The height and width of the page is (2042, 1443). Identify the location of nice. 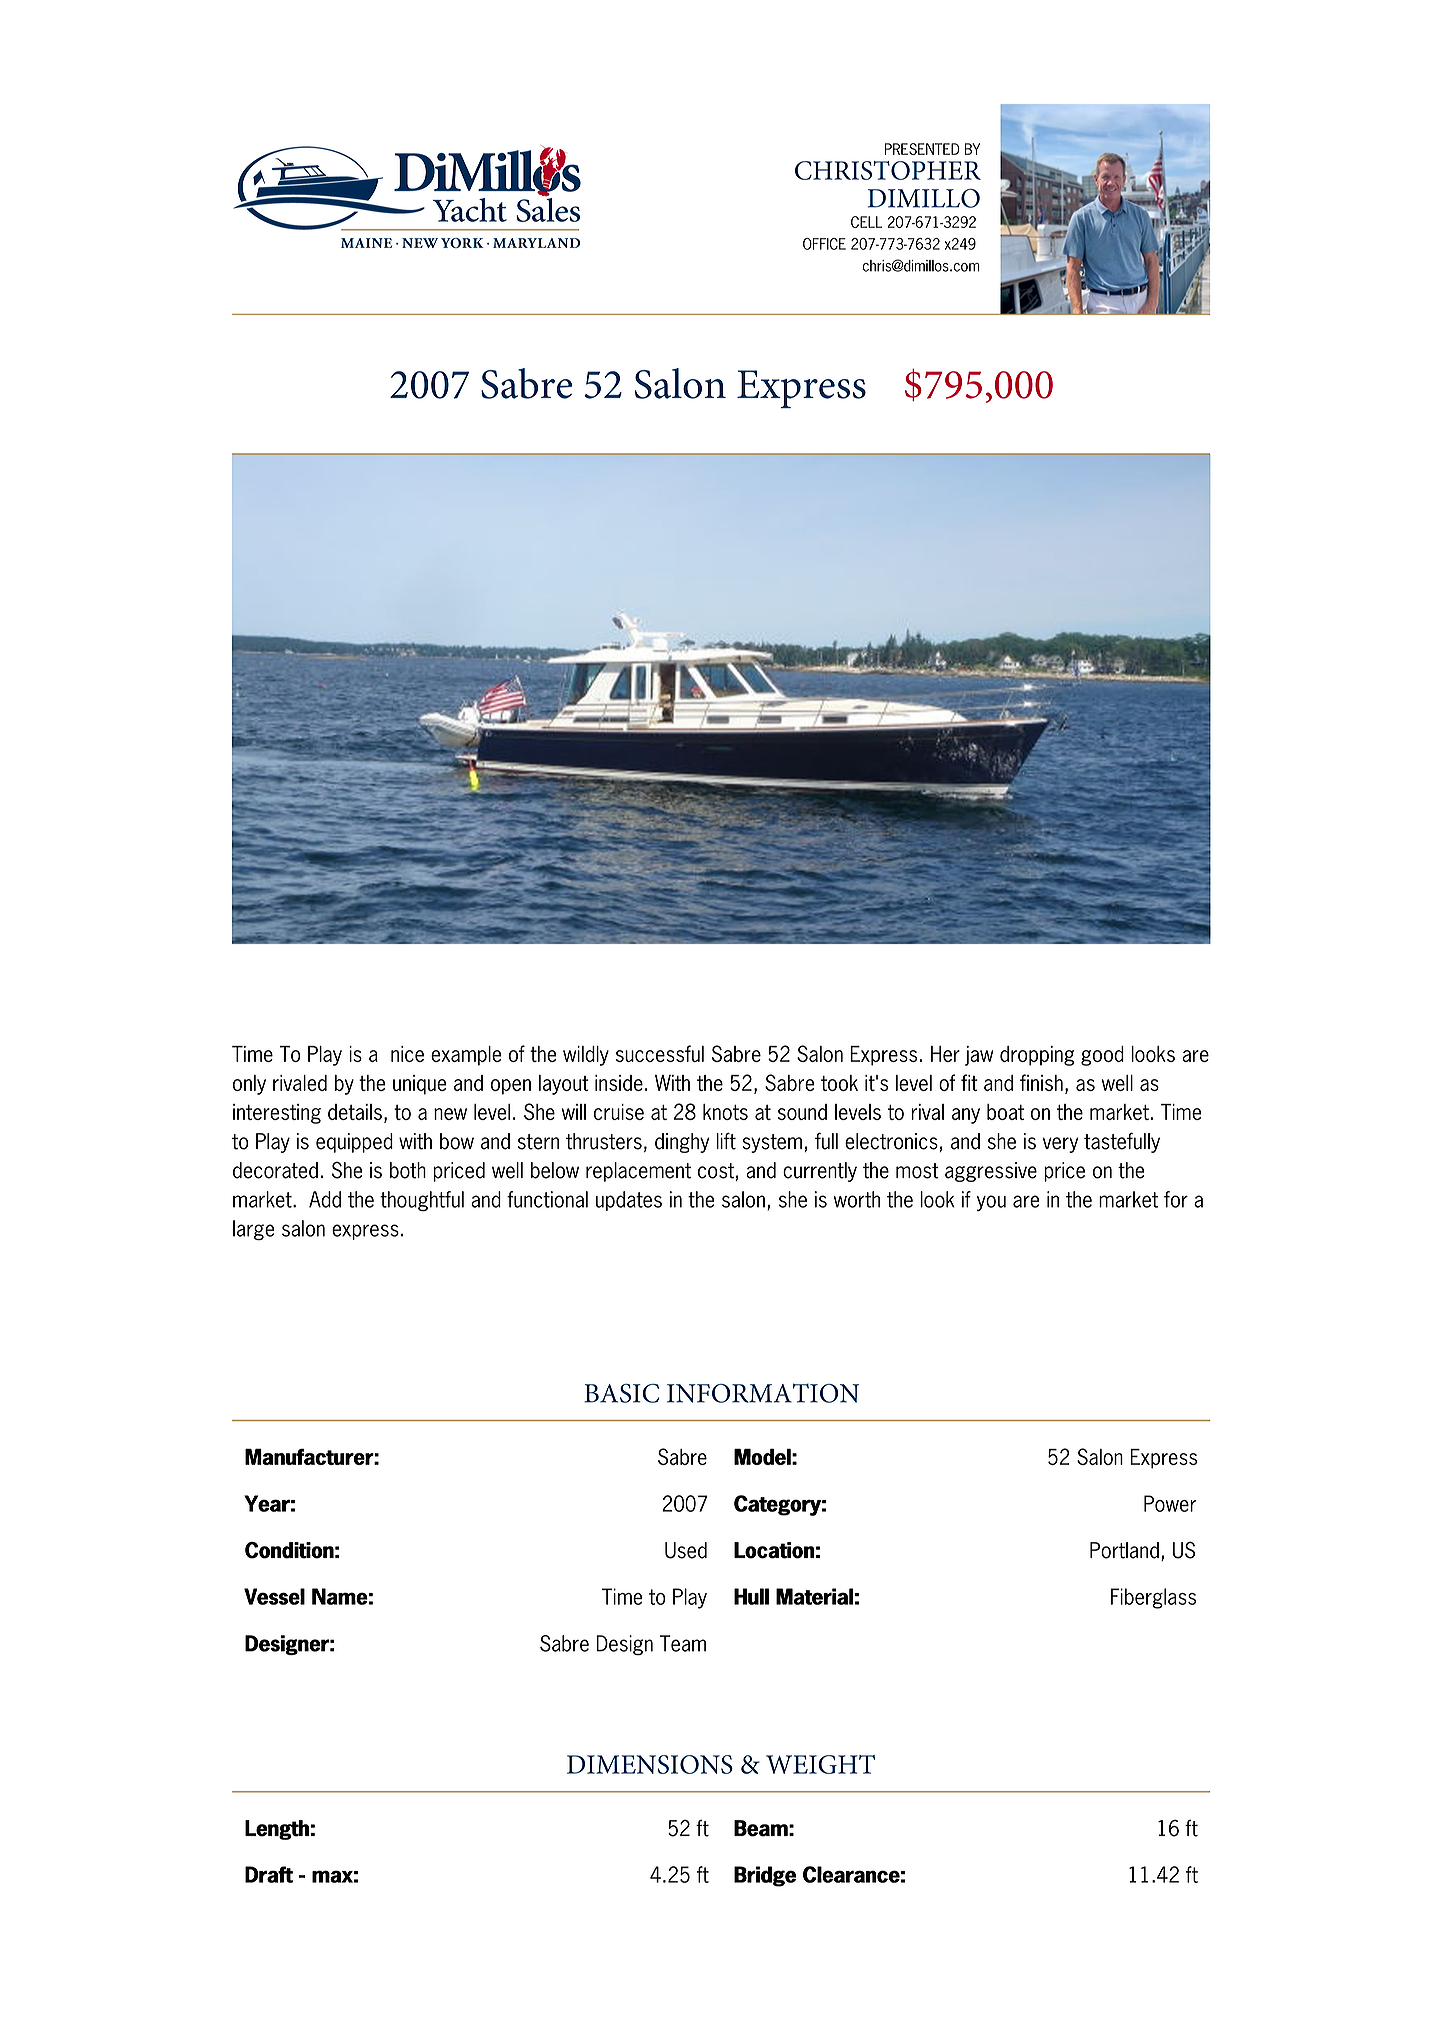
(407, 1054).
